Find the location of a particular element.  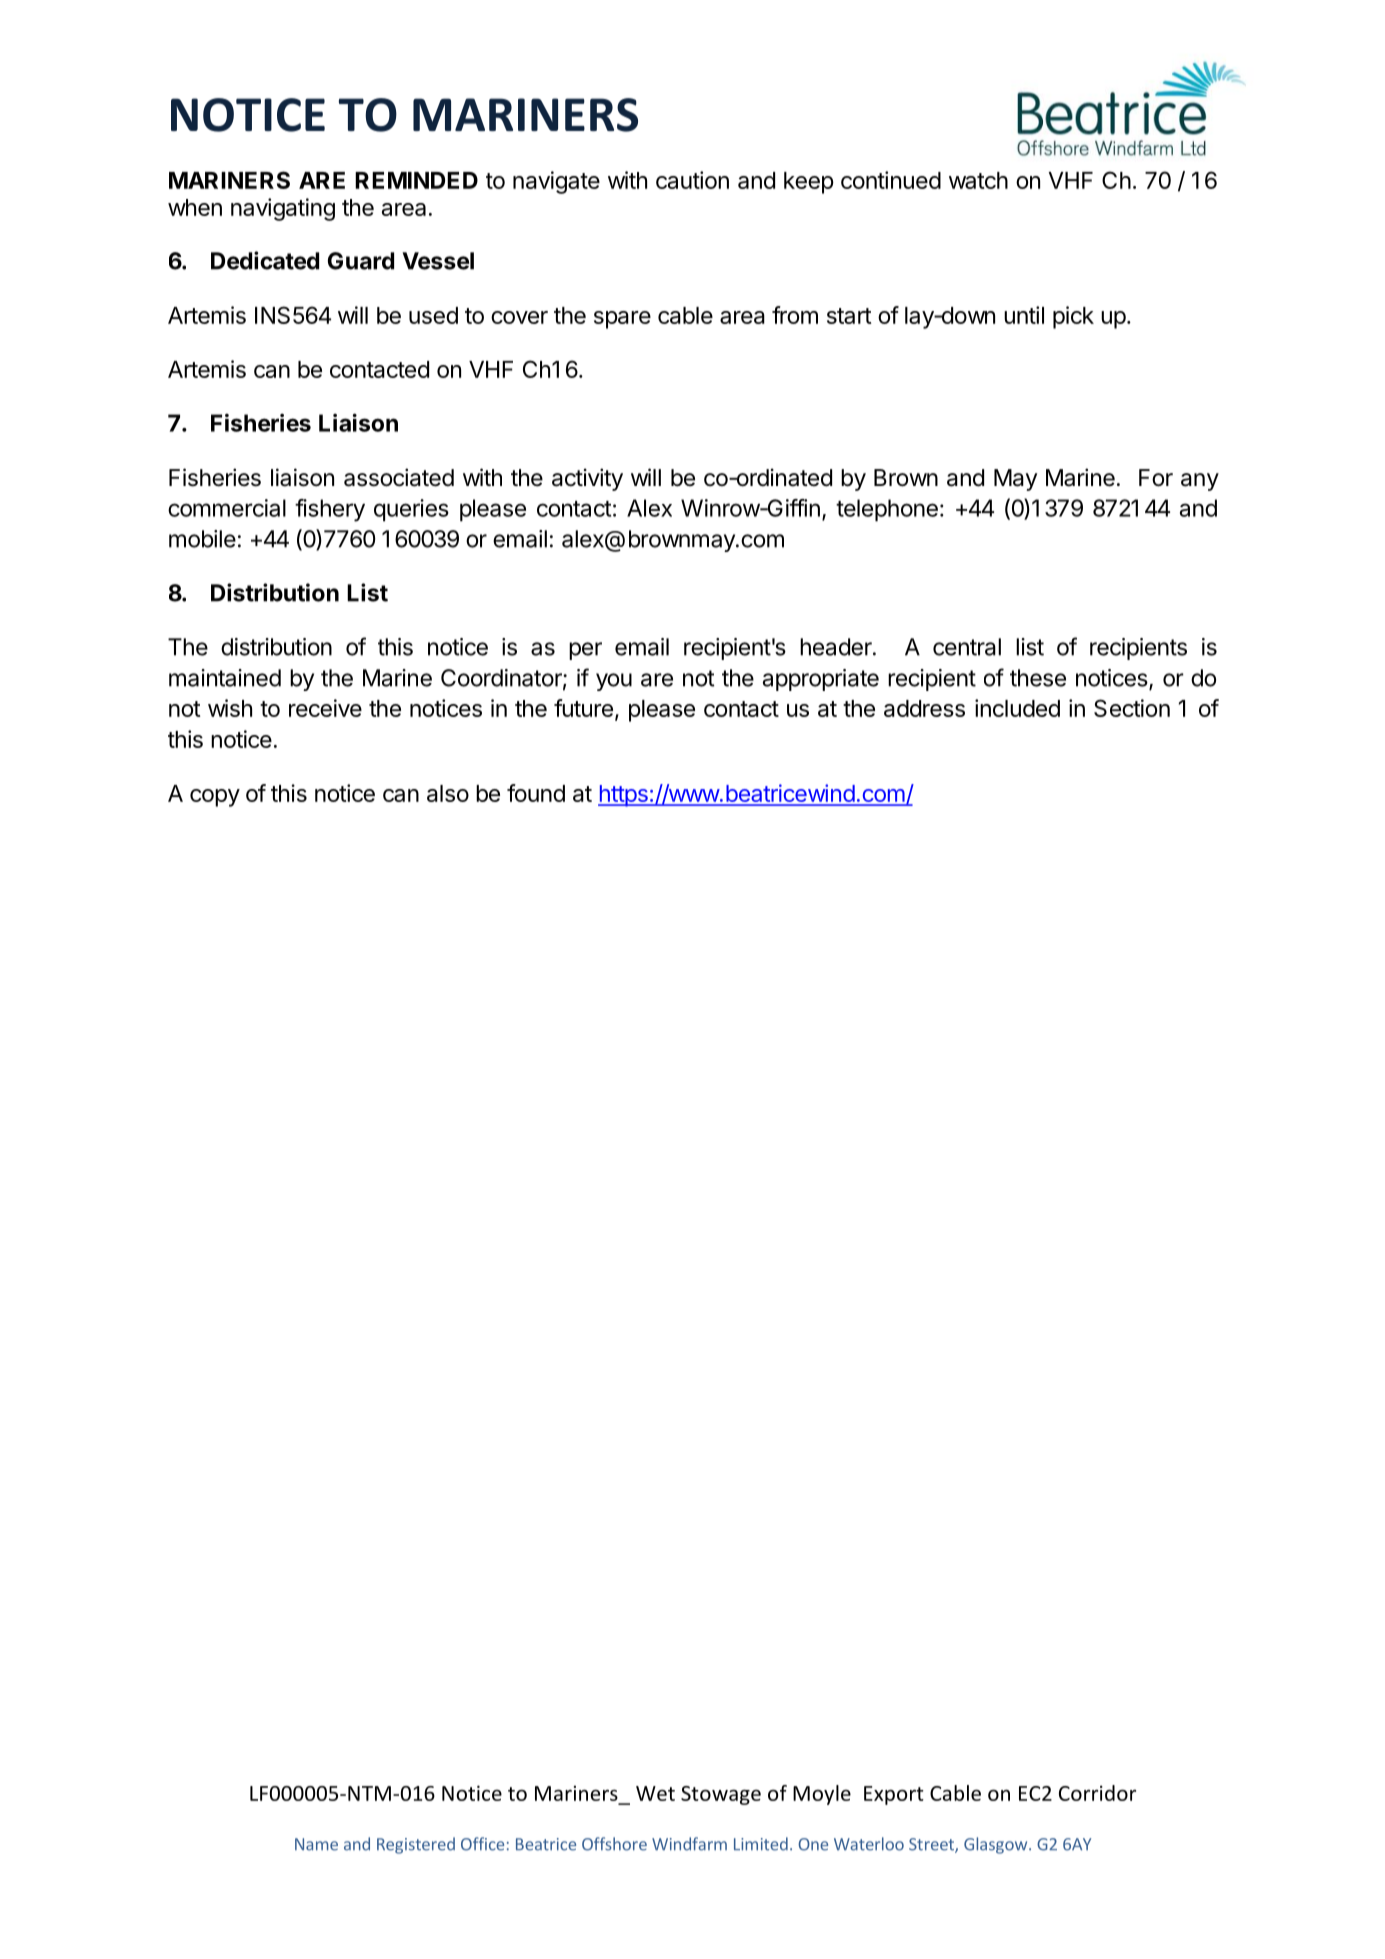

pick is located at coordinates (1073, 317).
